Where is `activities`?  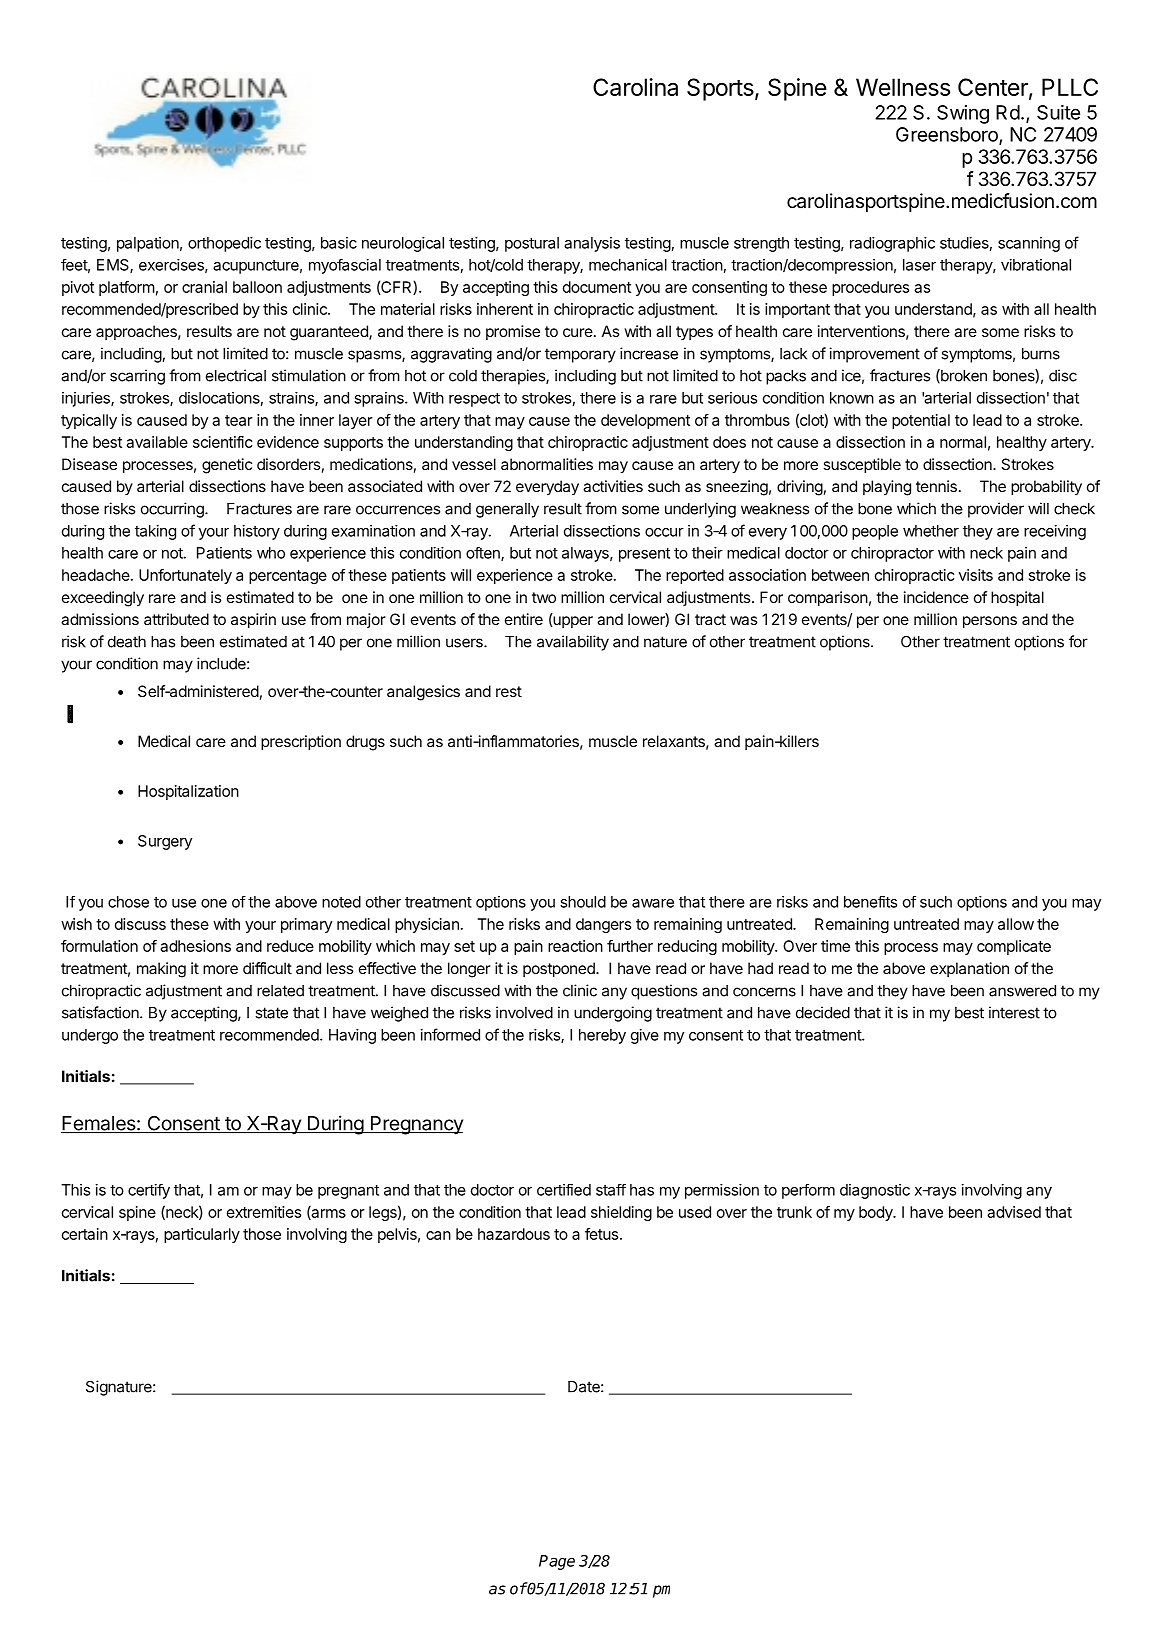
activities is located at coordinates (613, 486).
